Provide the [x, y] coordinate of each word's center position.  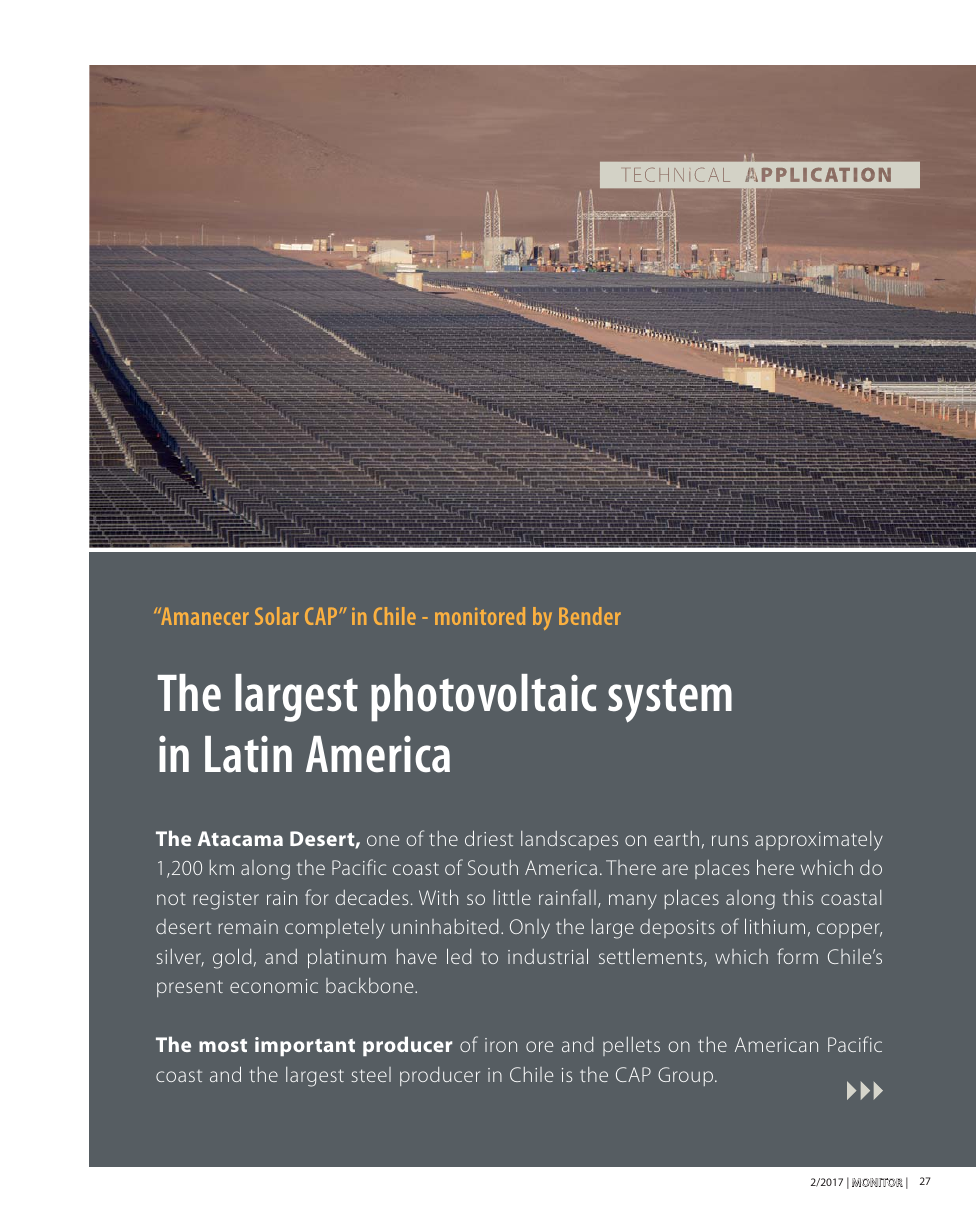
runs [730, 840]
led [459, 956]
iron [501, 1045]
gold [232, 958]
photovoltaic [484, 698]
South [493, 867]
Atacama [240, 838]
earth [676, 838]
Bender [590, 616]
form [797, 956]
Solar [277, 616]
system [670, 700]
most [223, 1045]
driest [489, 838]
